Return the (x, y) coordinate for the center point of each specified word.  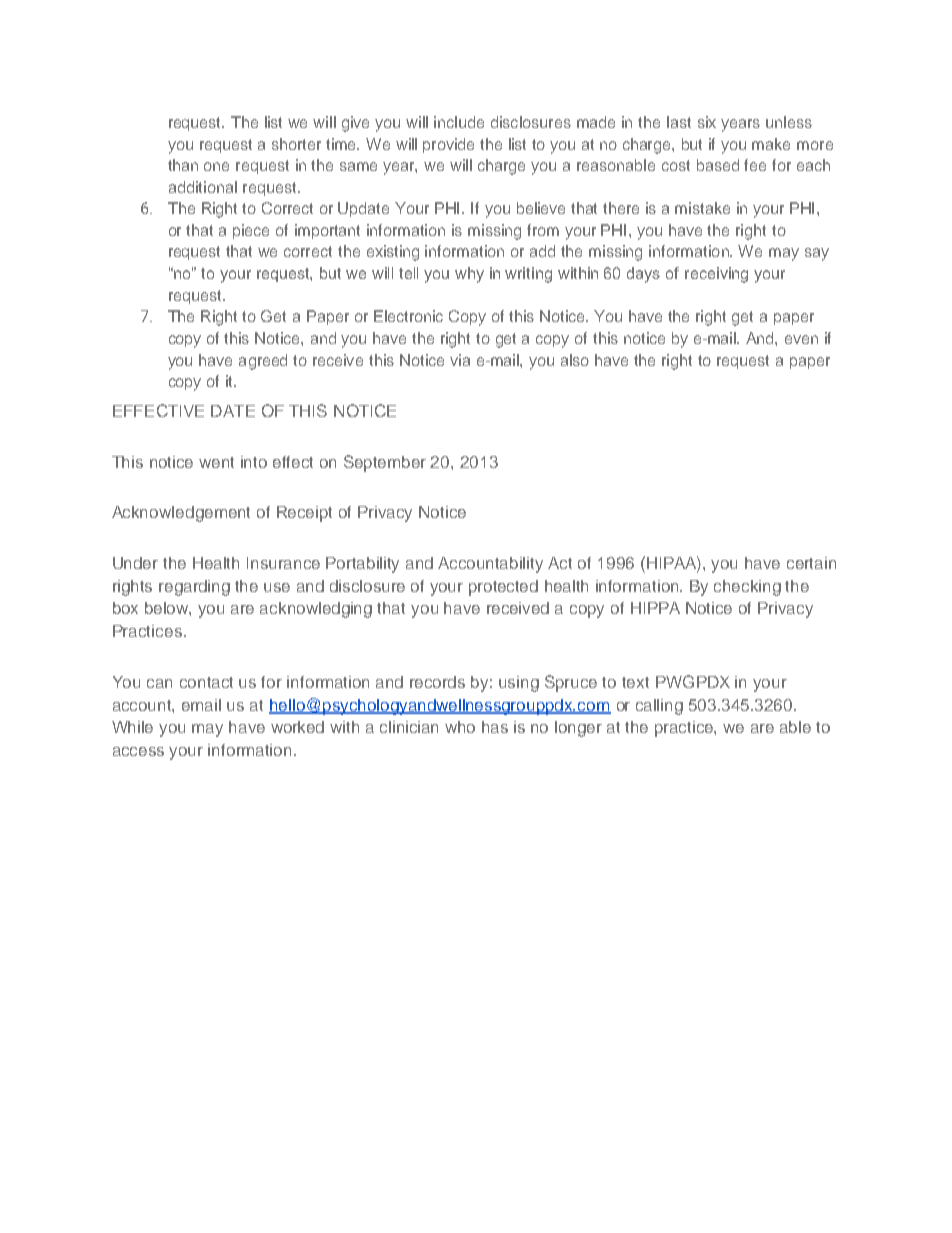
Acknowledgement (181, 514)
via (460, 360)
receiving (716, 275)
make (771, 144)
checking (747, 588)
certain (811, 563)
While (132, 727)
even (801, 339)
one (216, 166)
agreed (263, 362)
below (168, 609)
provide (448, 145)
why (469, 275)
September (385, 463)
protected (503, 588)
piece (251, 231)
